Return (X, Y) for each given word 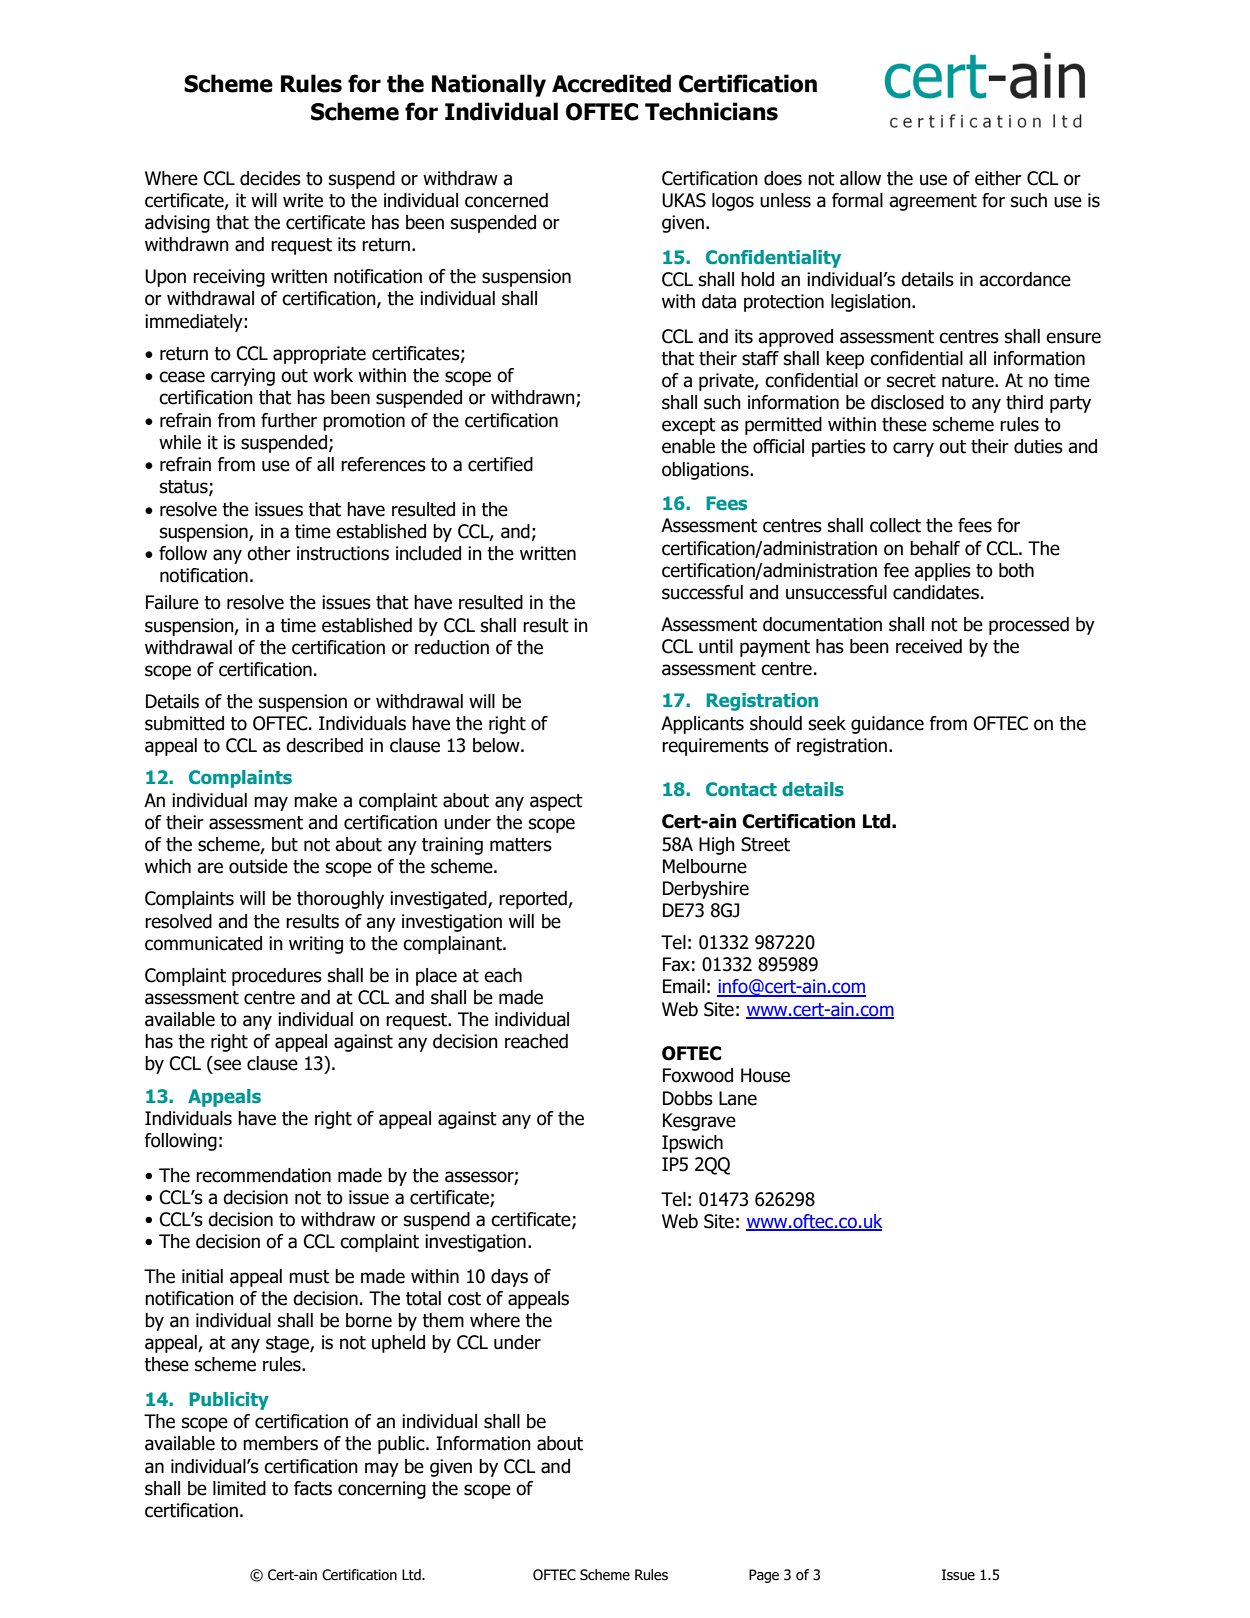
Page (764, 1576)
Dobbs (688, 1098)
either (998, 178)
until (716, 646)
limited (239, 1488)
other (269, 553)
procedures (277, 977)
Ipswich (692, 1144)
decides (270, 178)
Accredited (611, 83)
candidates (936, 592)
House (765, 1075)
